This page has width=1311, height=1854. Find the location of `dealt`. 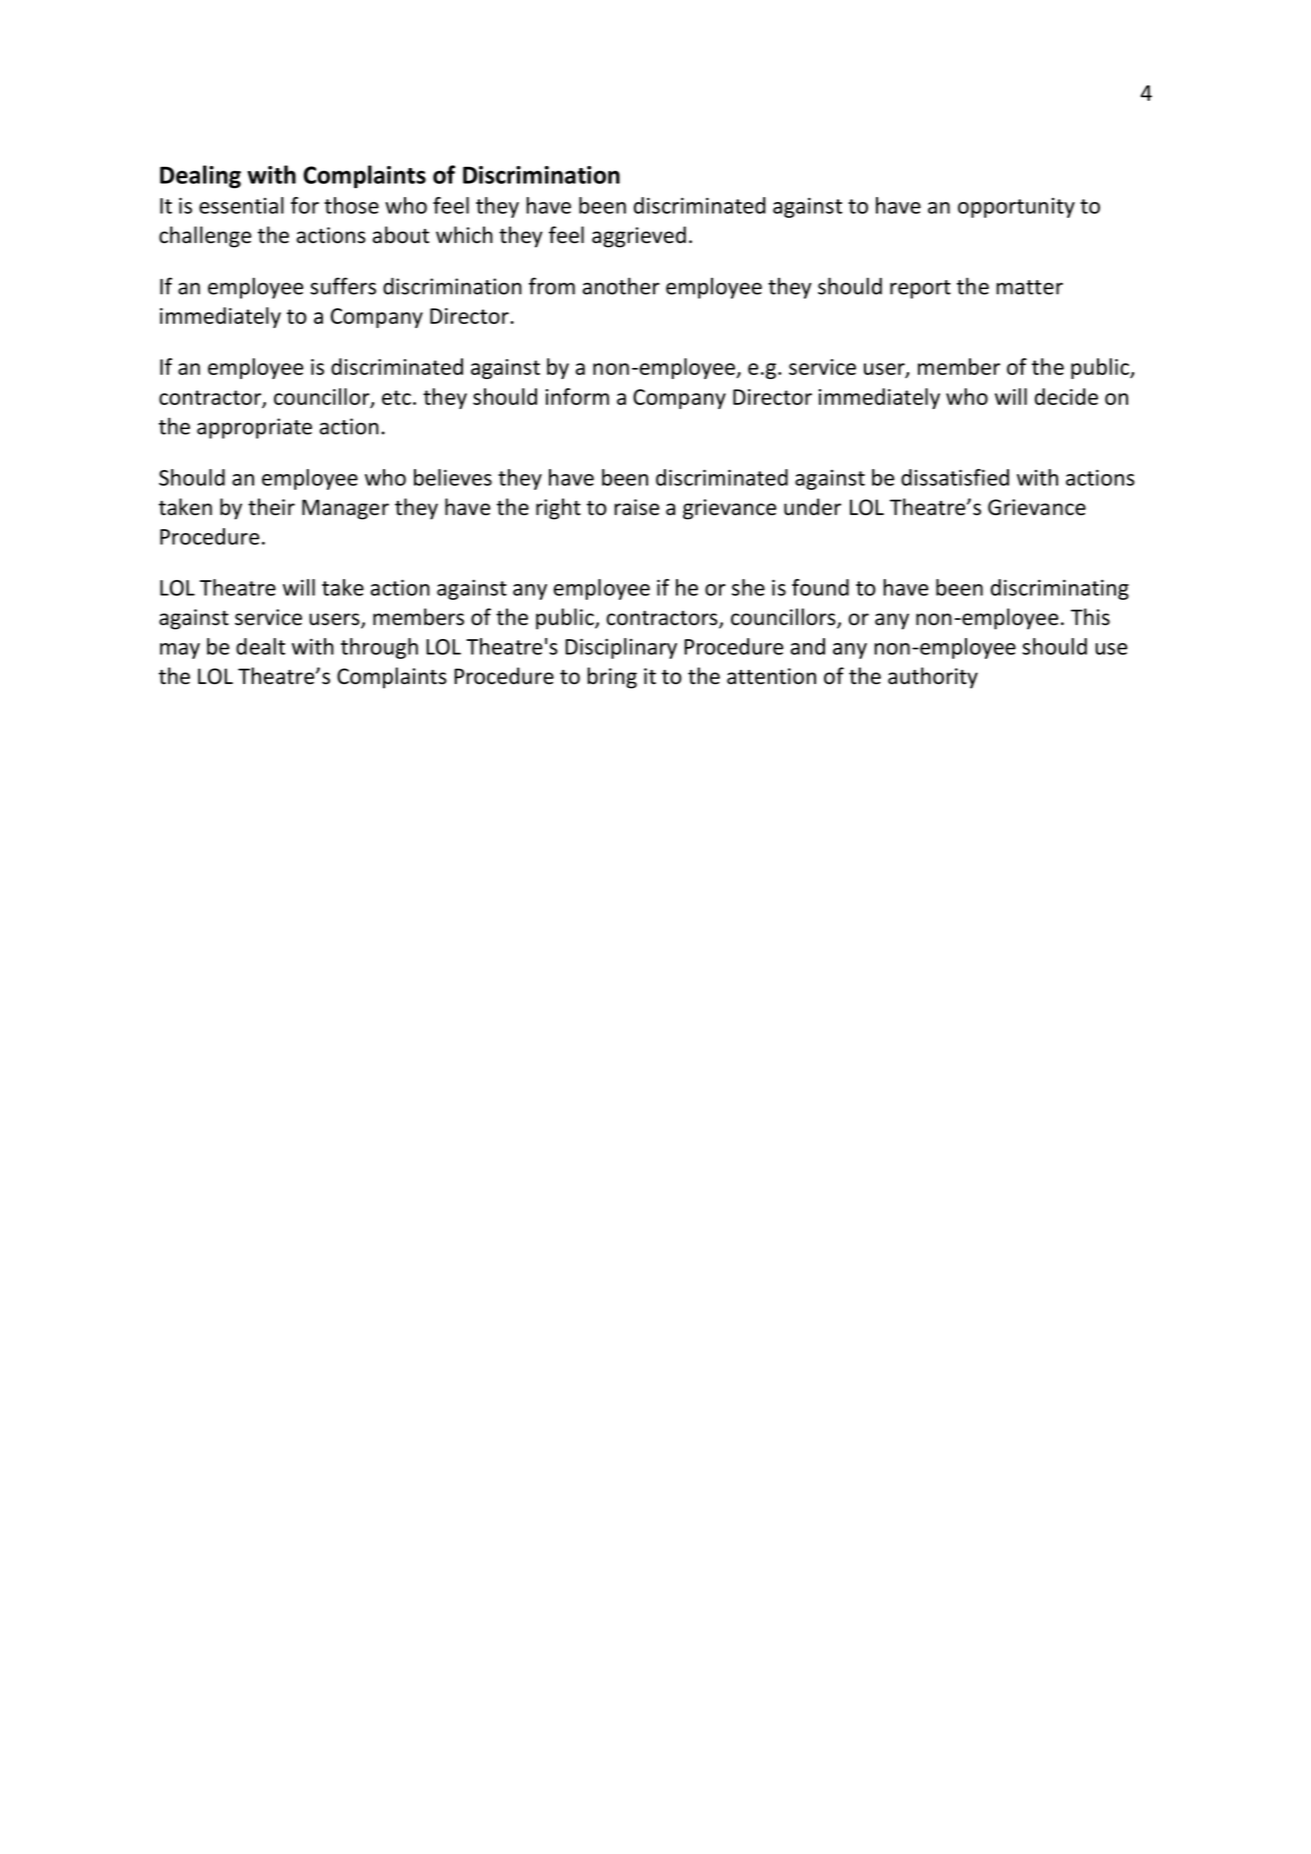

dealt is located at coordinates (260, 646).
